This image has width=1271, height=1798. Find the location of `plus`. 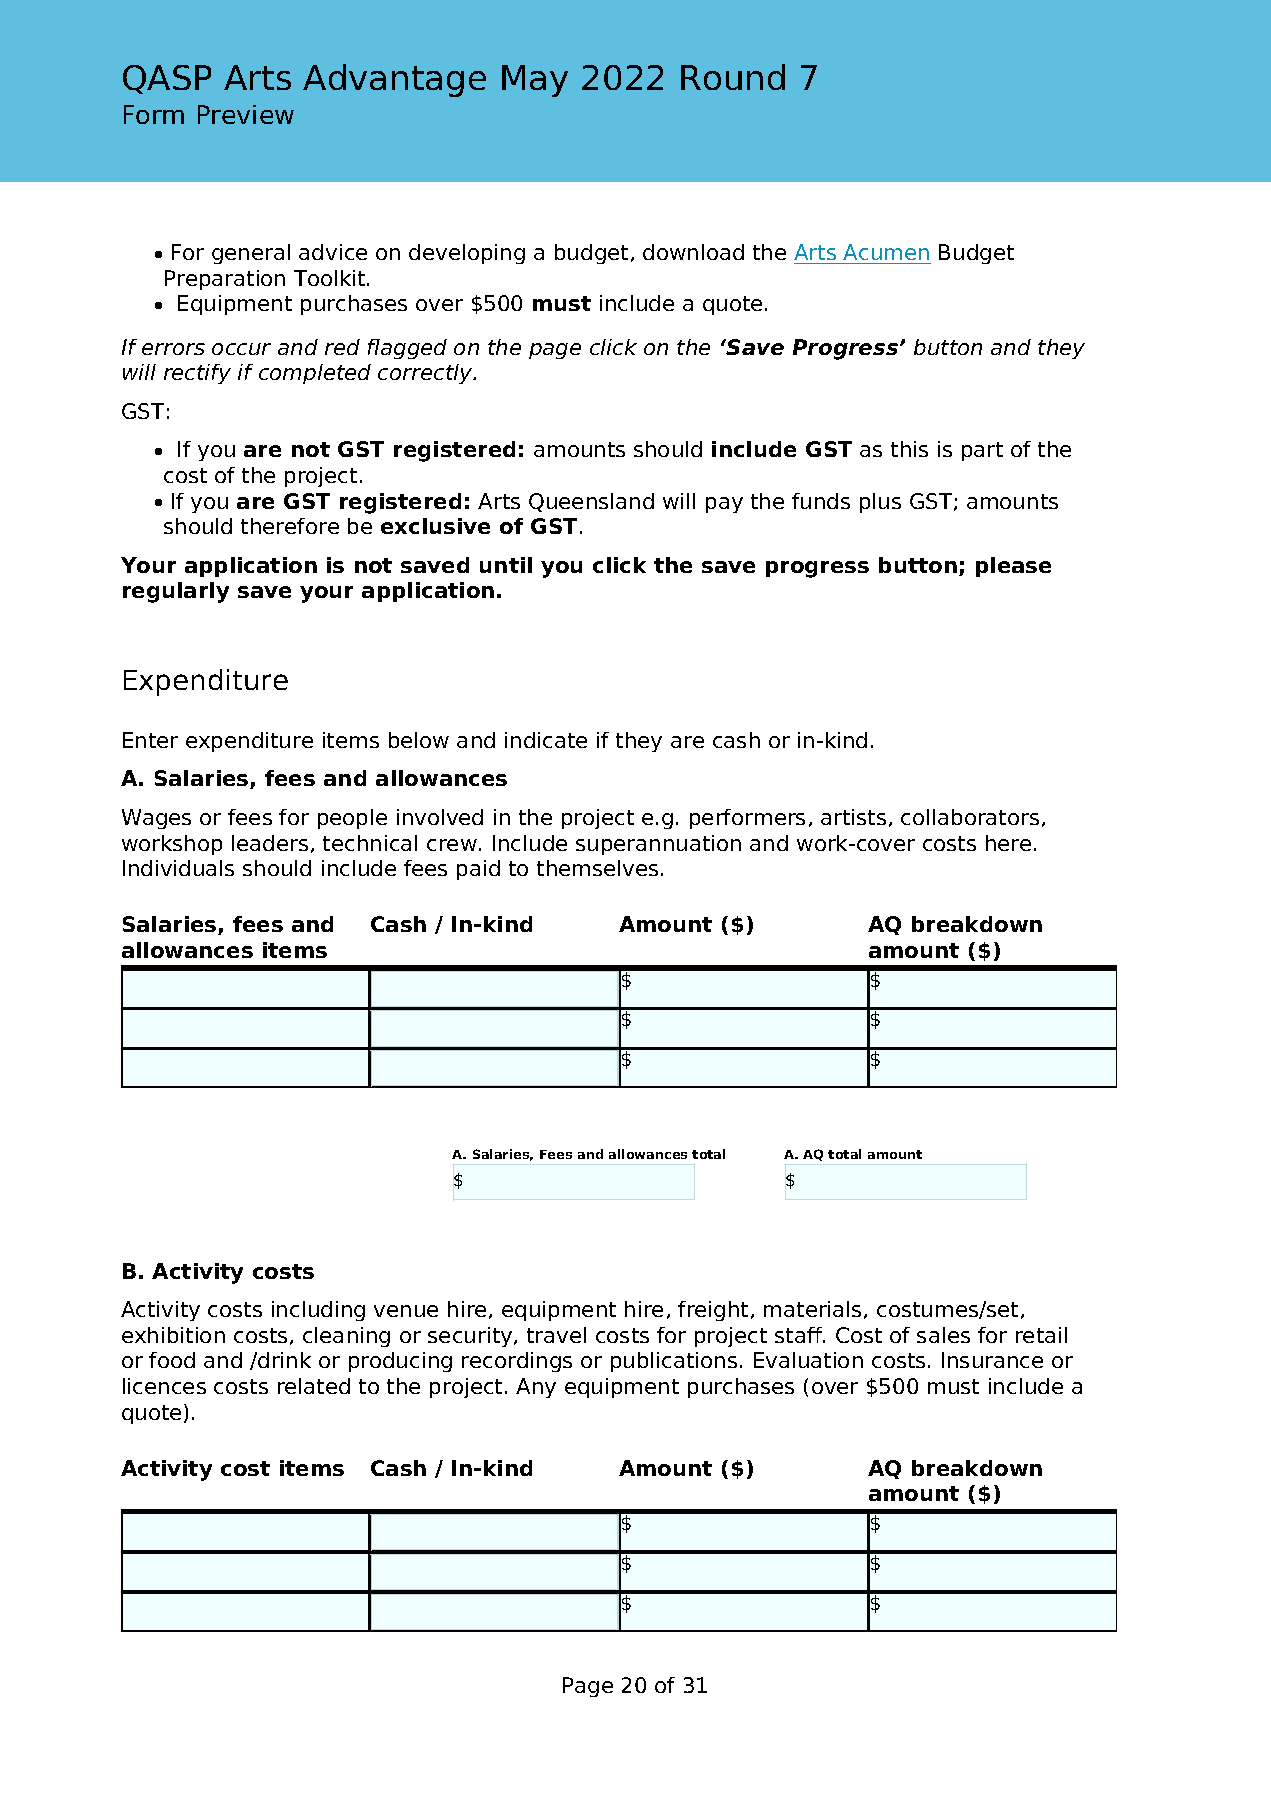

plus is located at coordinates (880, 503).
